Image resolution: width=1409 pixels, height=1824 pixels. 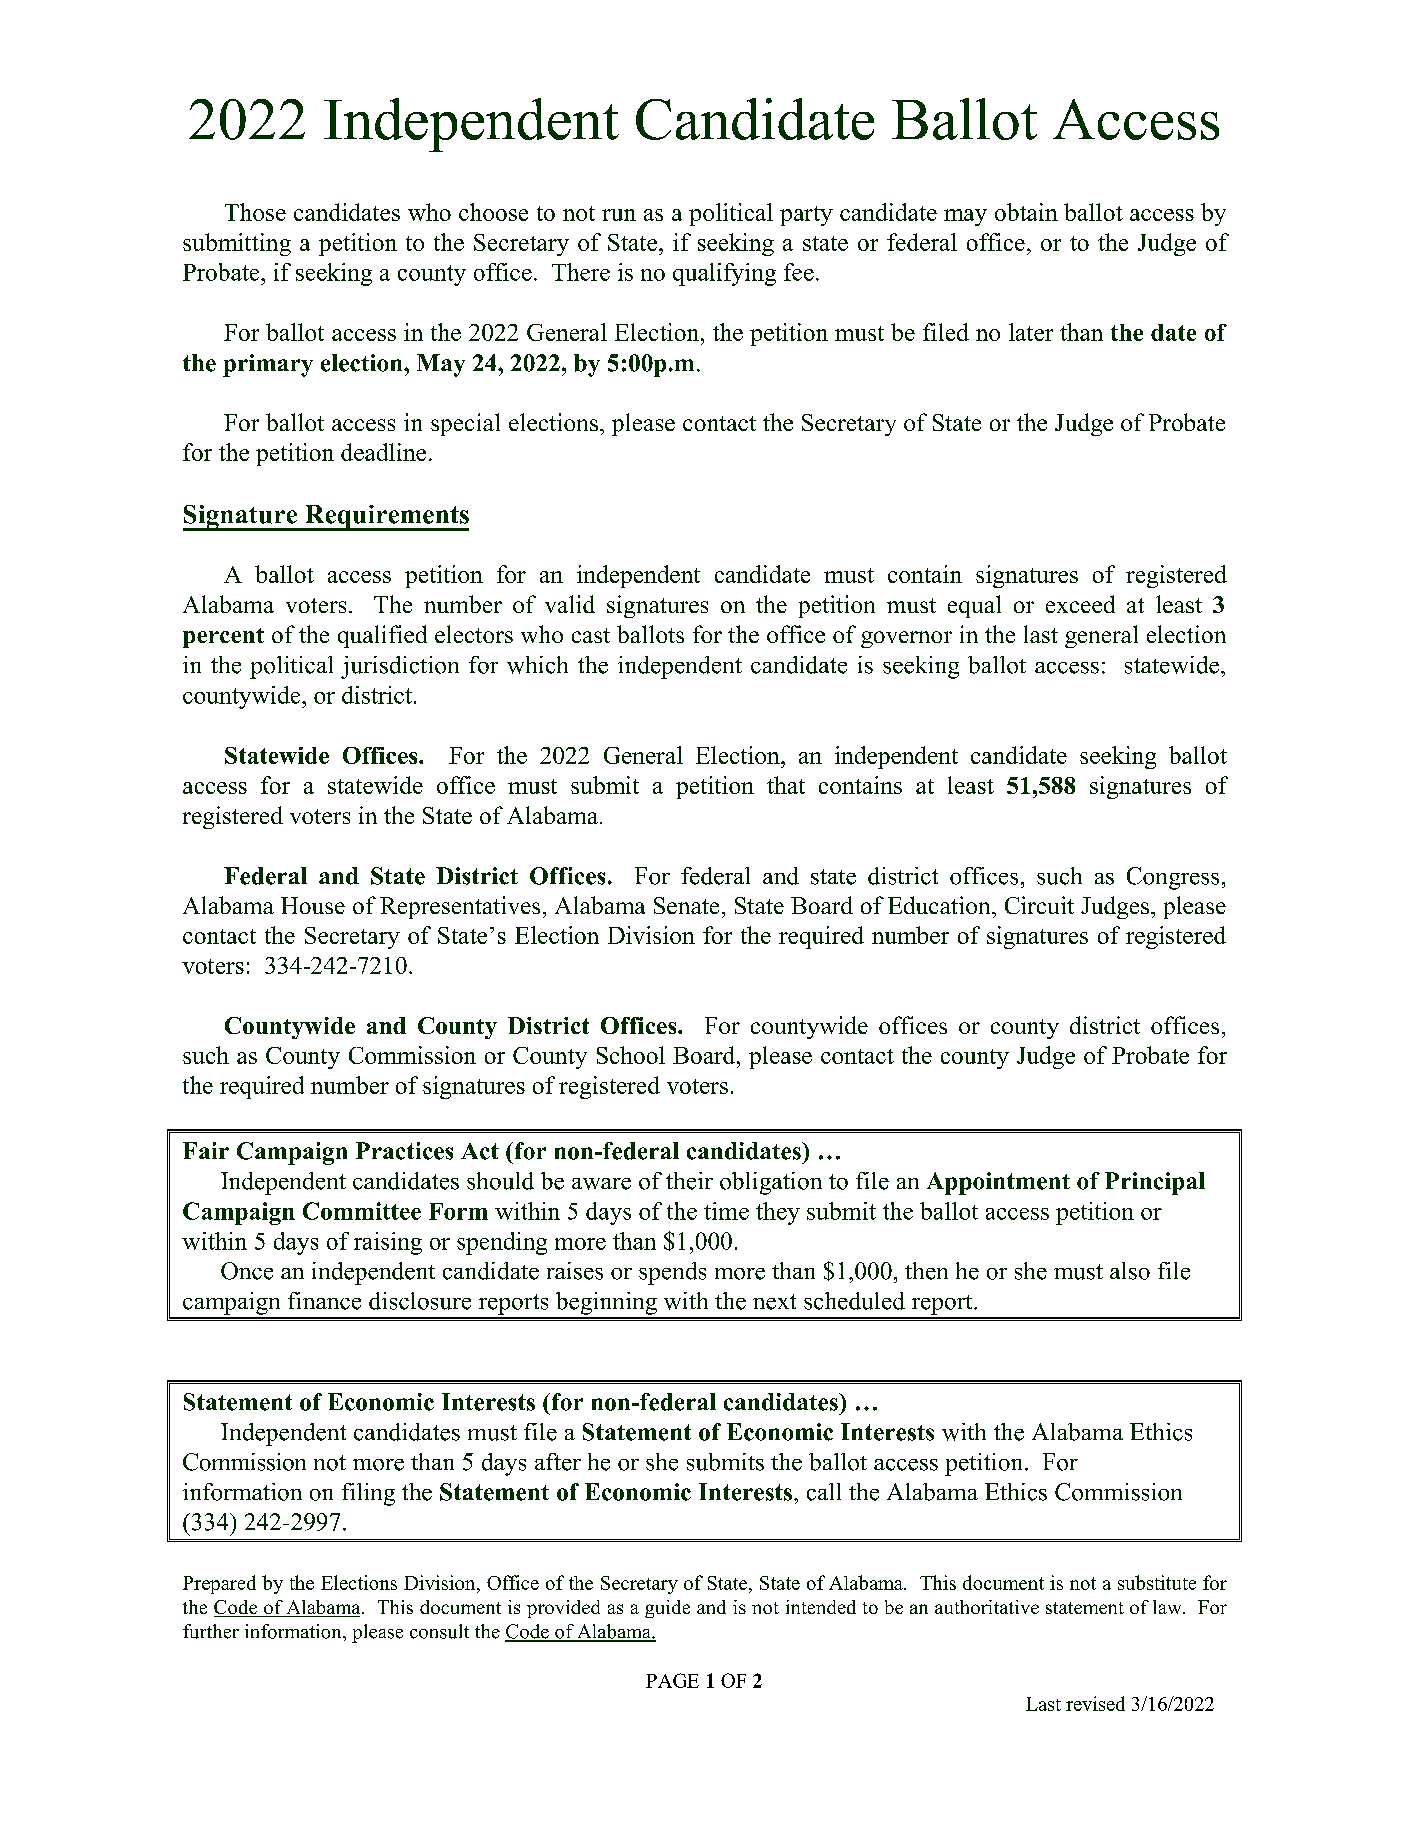 What do you see at coordinates (686, 905) in the screenshot?
I see `Senate` at bounding box center [686, 905].
